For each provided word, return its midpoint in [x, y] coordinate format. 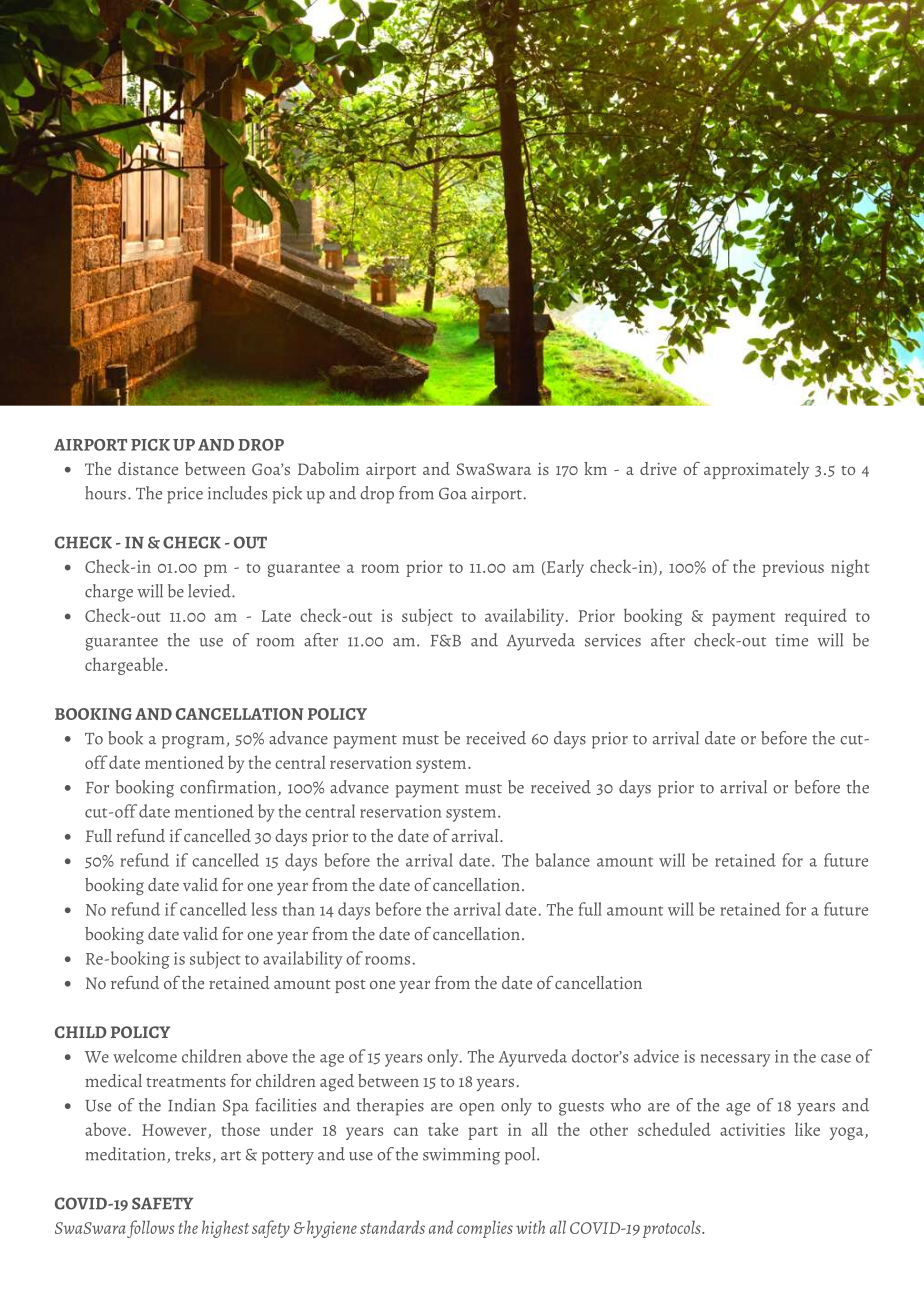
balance [563, 860]
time [791, 640]
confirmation [229, 788]
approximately [756, 470]
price [185, 495]
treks [193, 1154]
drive [658, 468]
